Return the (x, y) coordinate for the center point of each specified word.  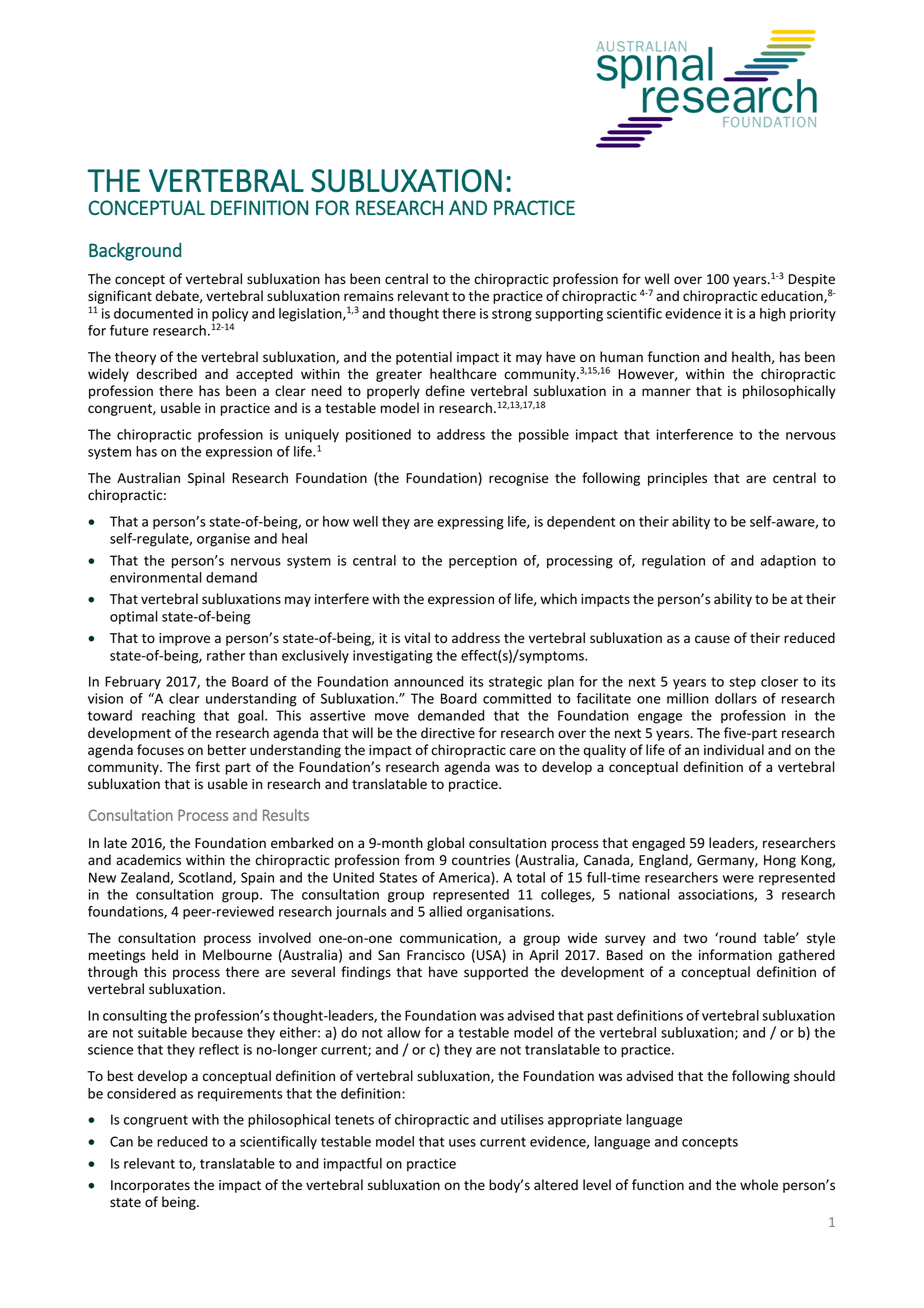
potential (424, 358)
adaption (788, 561)
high (773, 315)
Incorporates (150, 1186)
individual (734, 749)
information (735, 954)
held (165, 955)
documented (153, 313)
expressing (471, 523)
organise (223, 540)
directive (448, 733)
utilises (522, 1119)
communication (449, 939)
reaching (168, 717)
